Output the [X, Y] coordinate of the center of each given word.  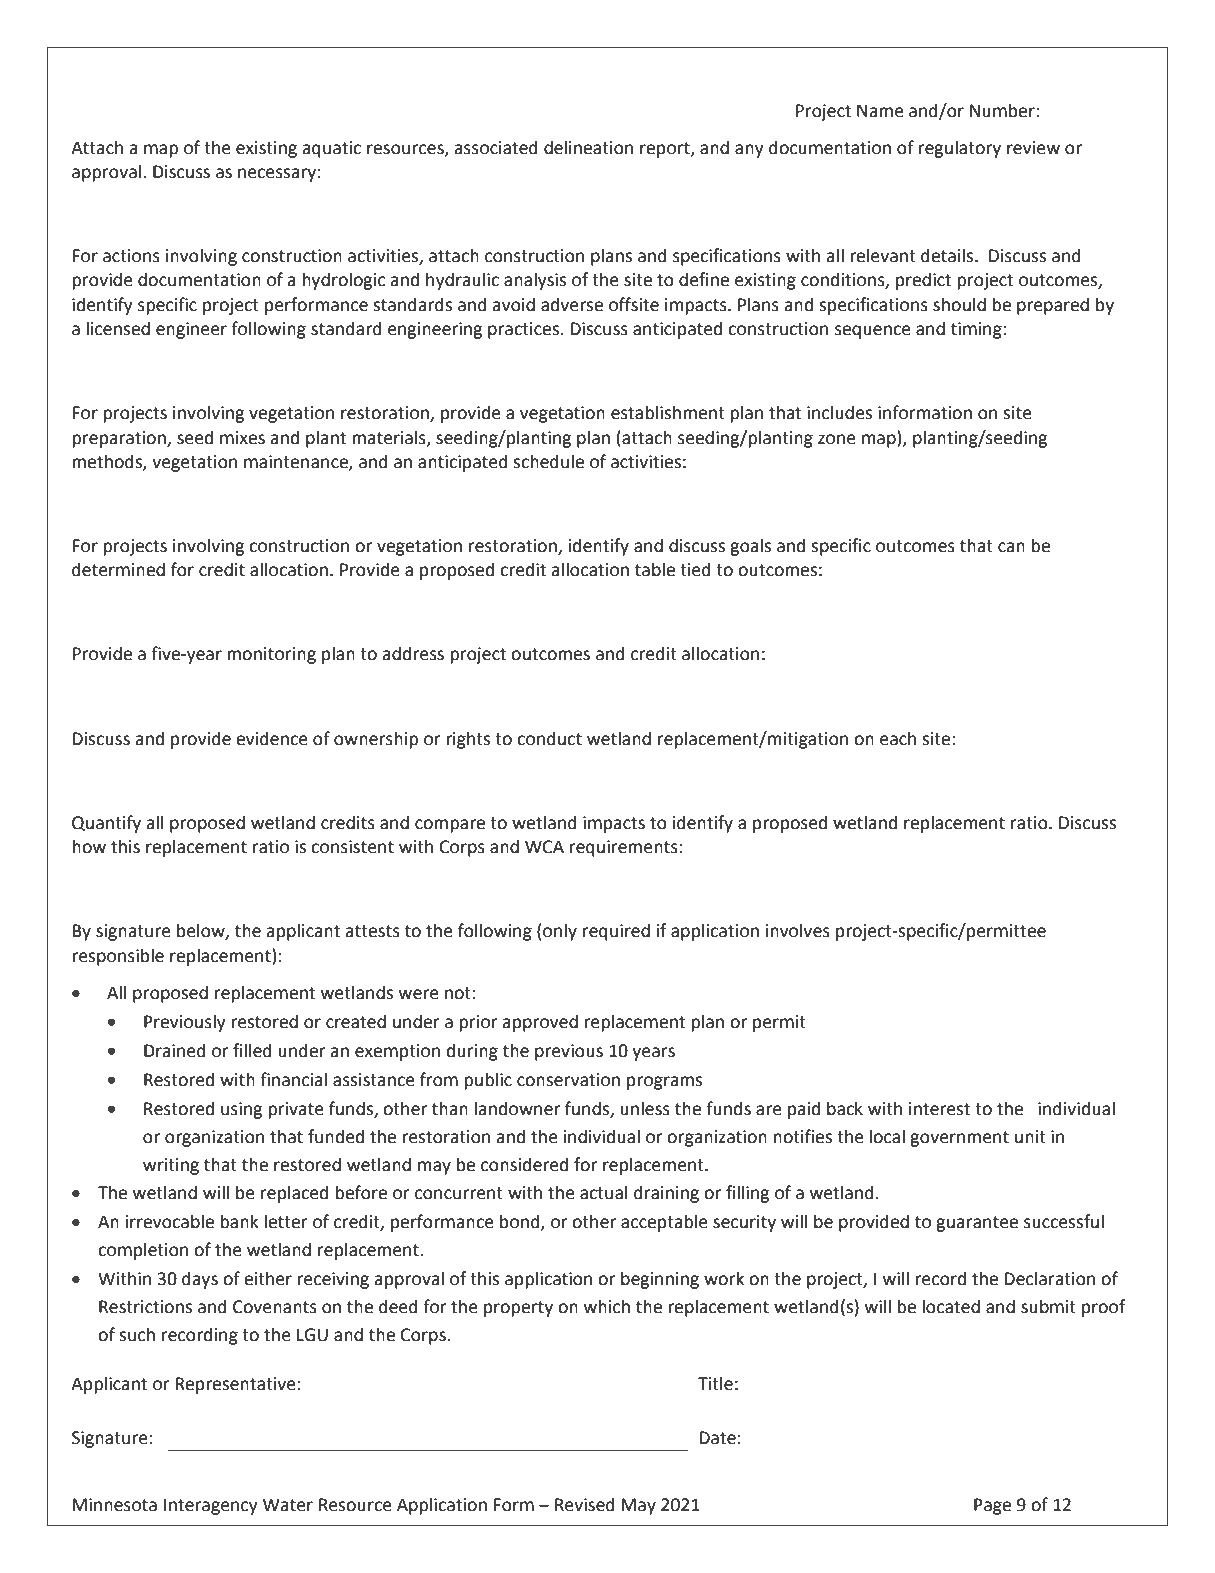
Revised [585, 1504]
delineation [588, 147]
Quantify [106, 824]
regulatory [960, 149]
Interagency [211, 1506]
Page [992, 1506]
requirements [624, 848]
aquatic [331, 149]
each [898, 738]
